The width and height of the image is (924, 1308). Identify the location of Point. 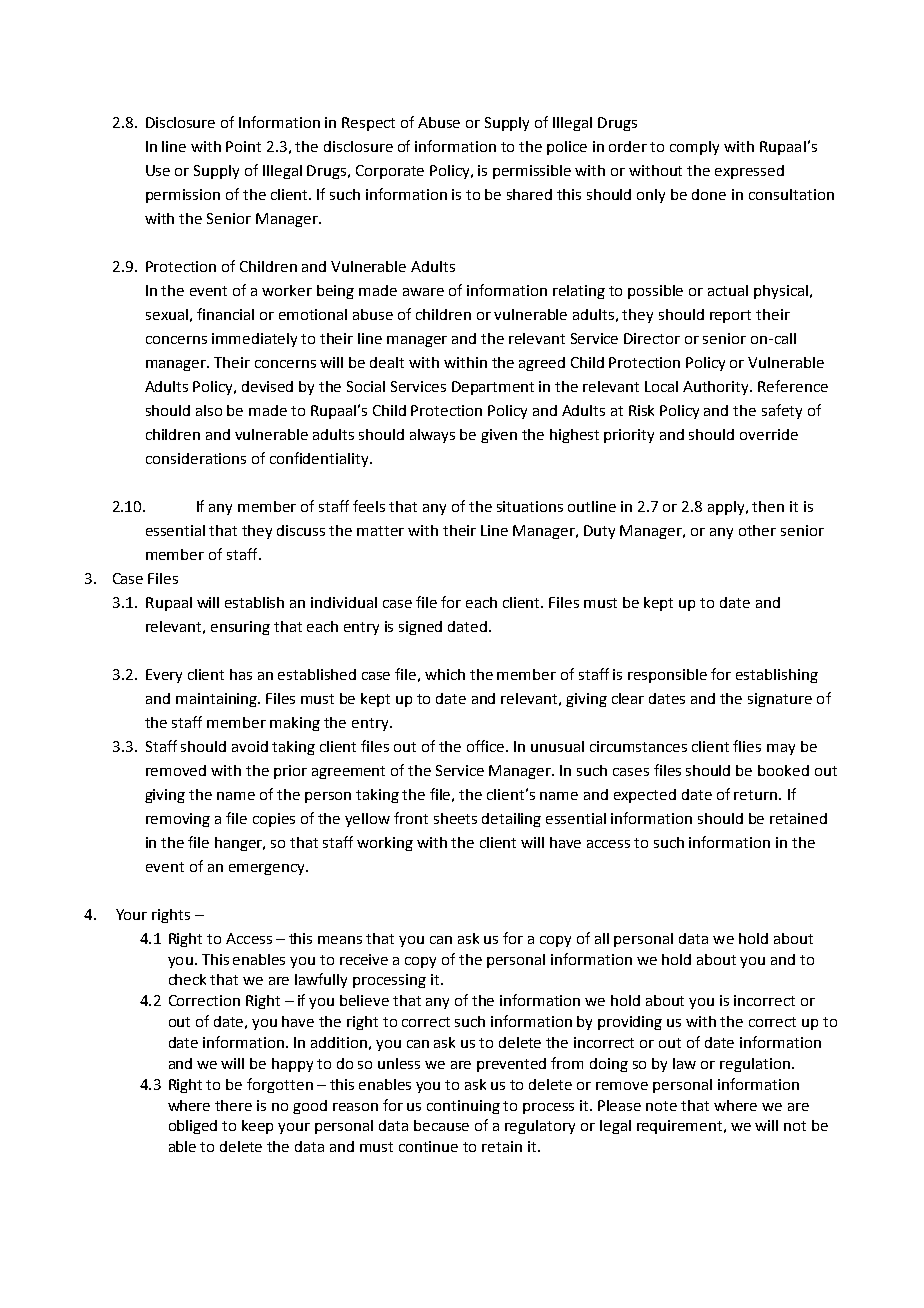
(243, 146).
